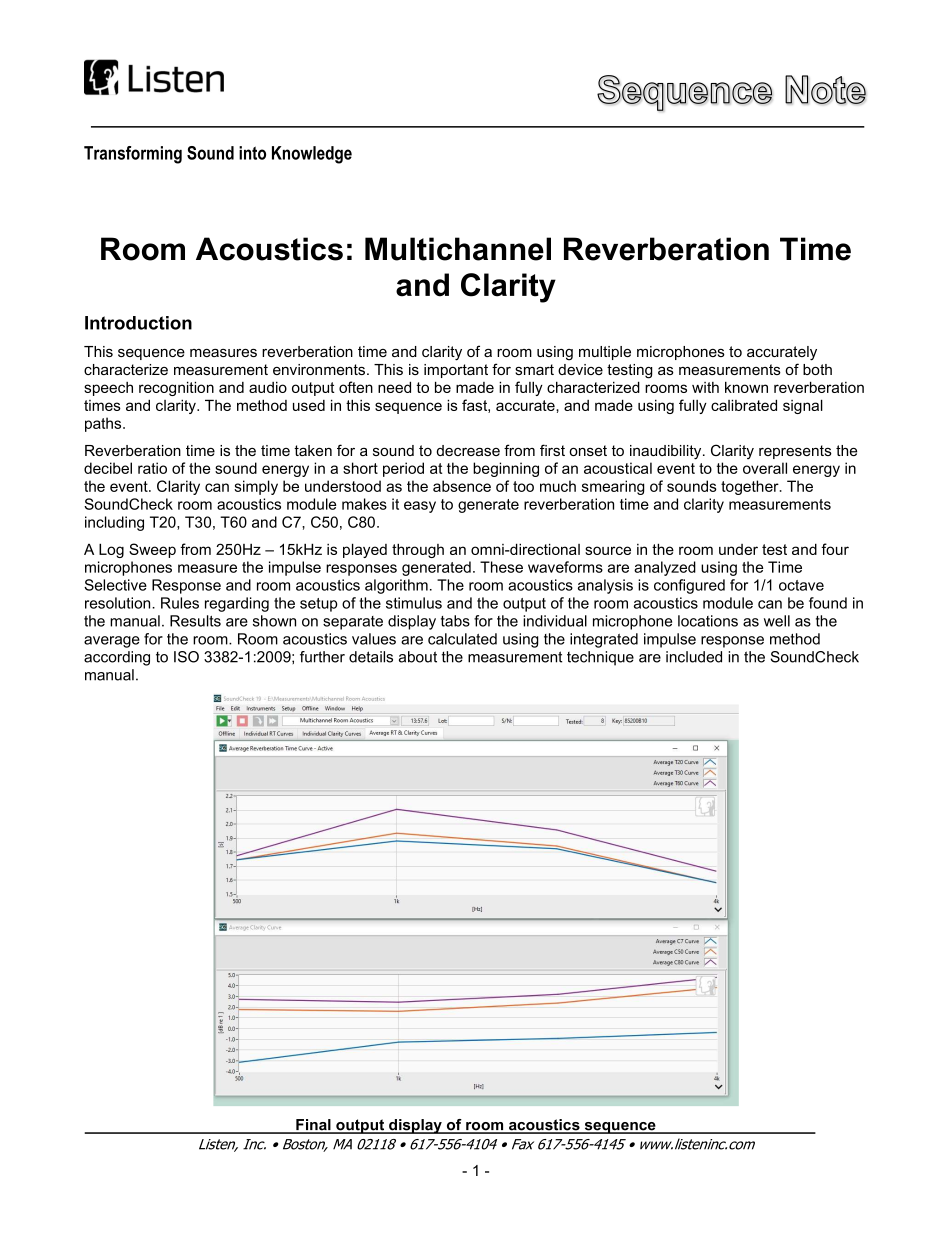  Describe the element at coordinates (418, 657) in the page. I see `about` at that location.
